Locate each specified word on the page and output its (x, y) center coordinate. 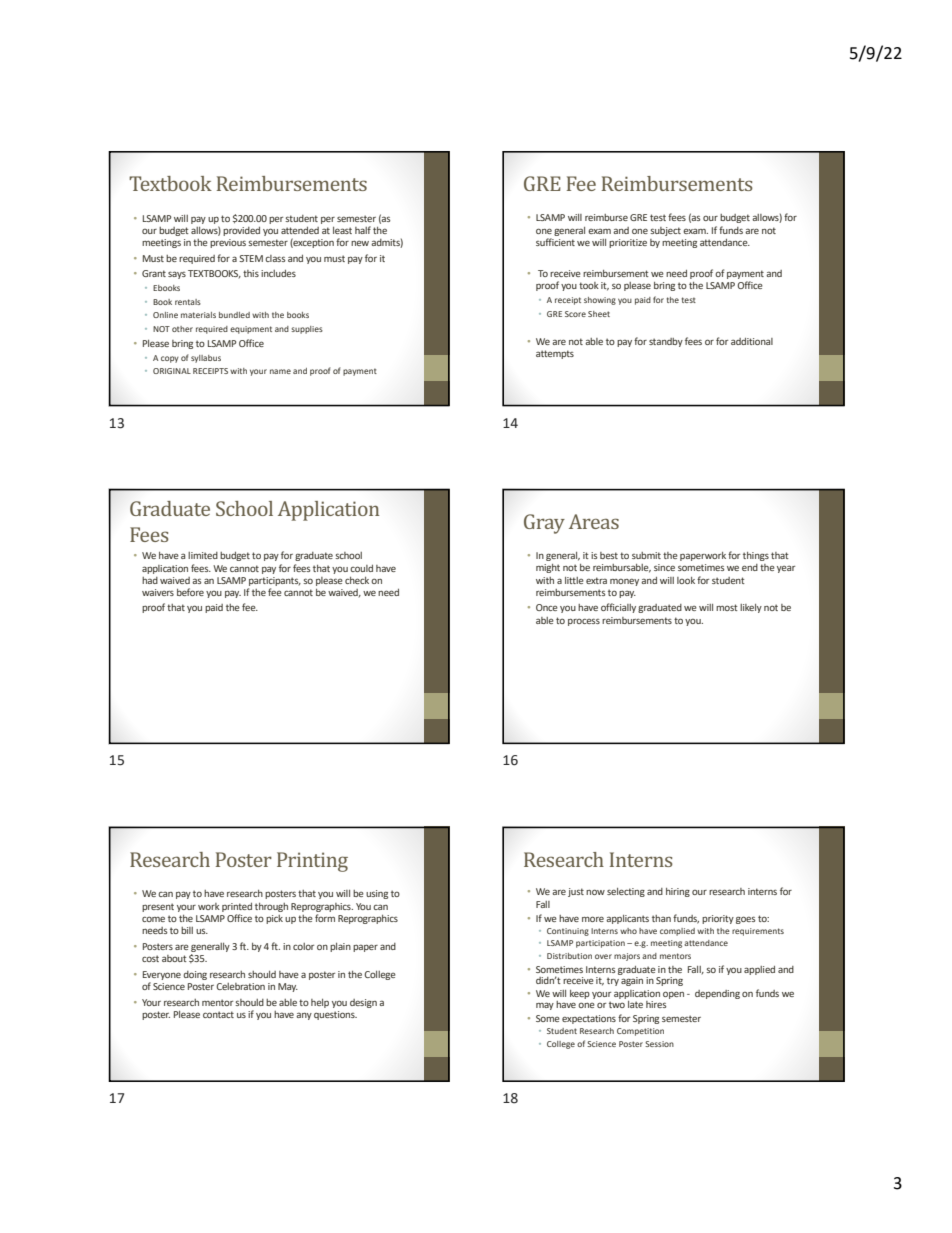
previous (228, 243)
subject (665, 231)
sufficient (555, 242)
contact (218, 1014)
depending (717, 994)
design (363, 1003)
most (727, 607)
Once (547, 607)
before (190, 592)
